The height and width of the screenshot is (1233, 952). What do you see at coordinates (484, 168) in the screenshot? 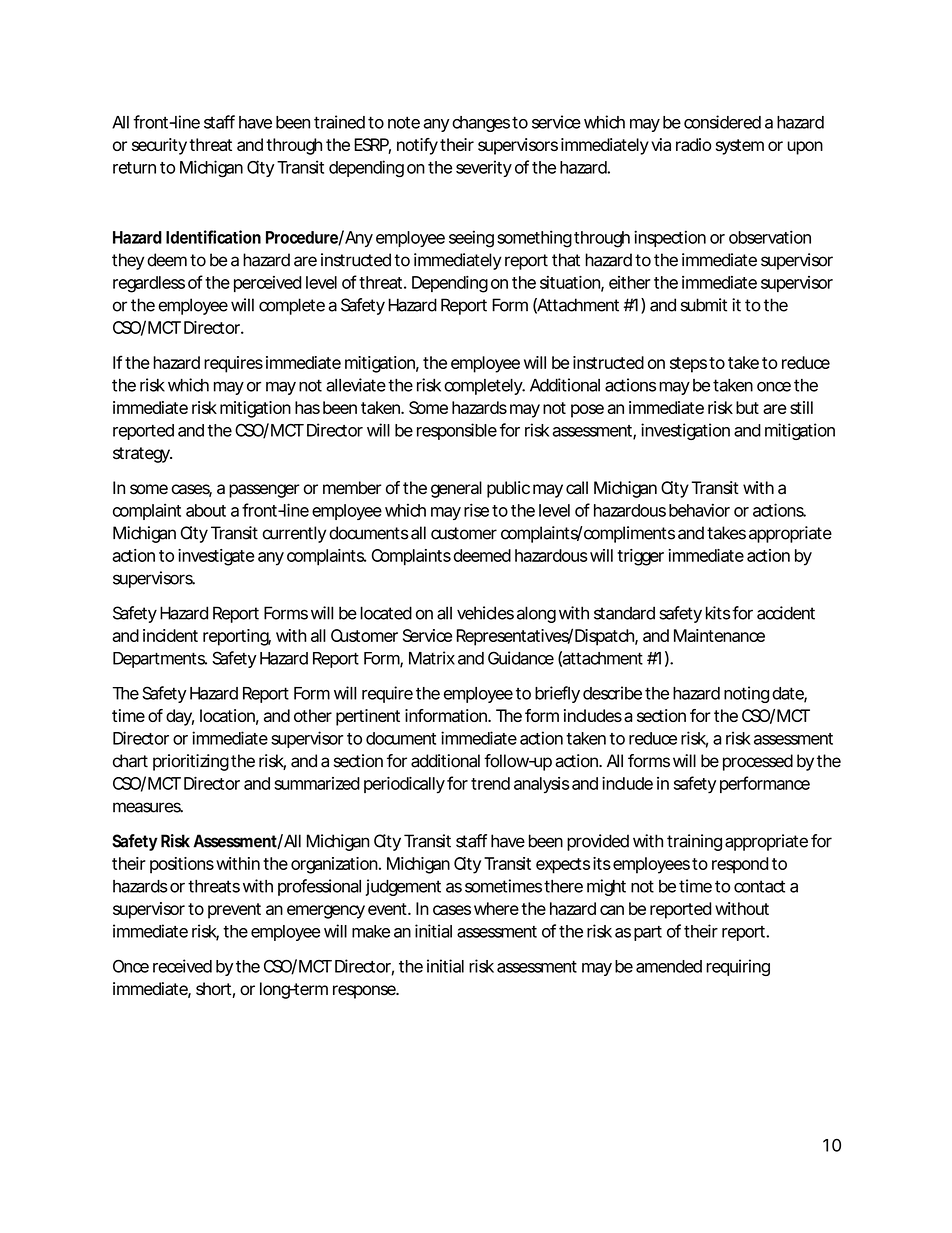
I see `severity` at bounding box center [484, 168].
